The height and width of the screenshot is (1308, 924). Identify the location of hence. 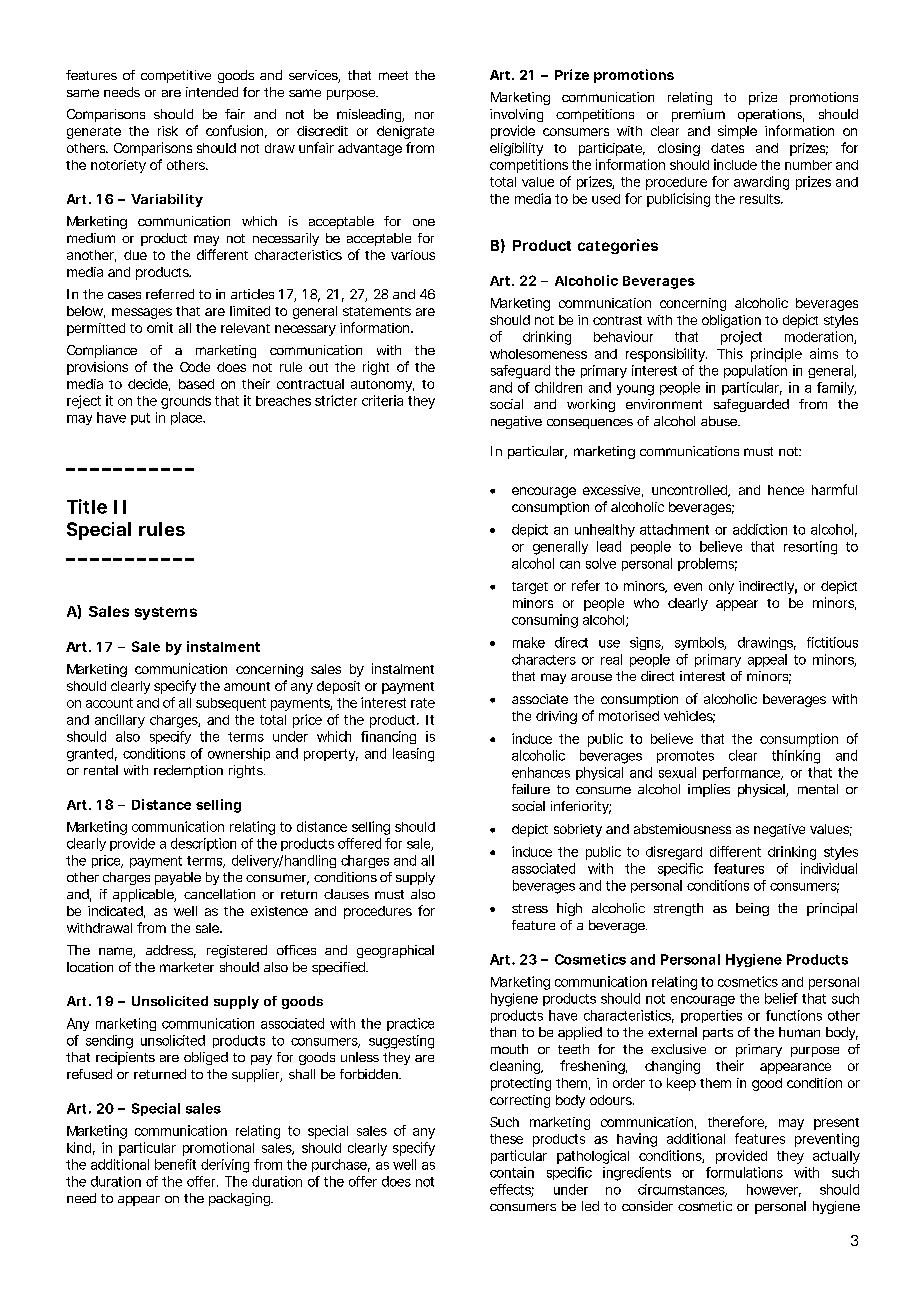
(786, 490).
